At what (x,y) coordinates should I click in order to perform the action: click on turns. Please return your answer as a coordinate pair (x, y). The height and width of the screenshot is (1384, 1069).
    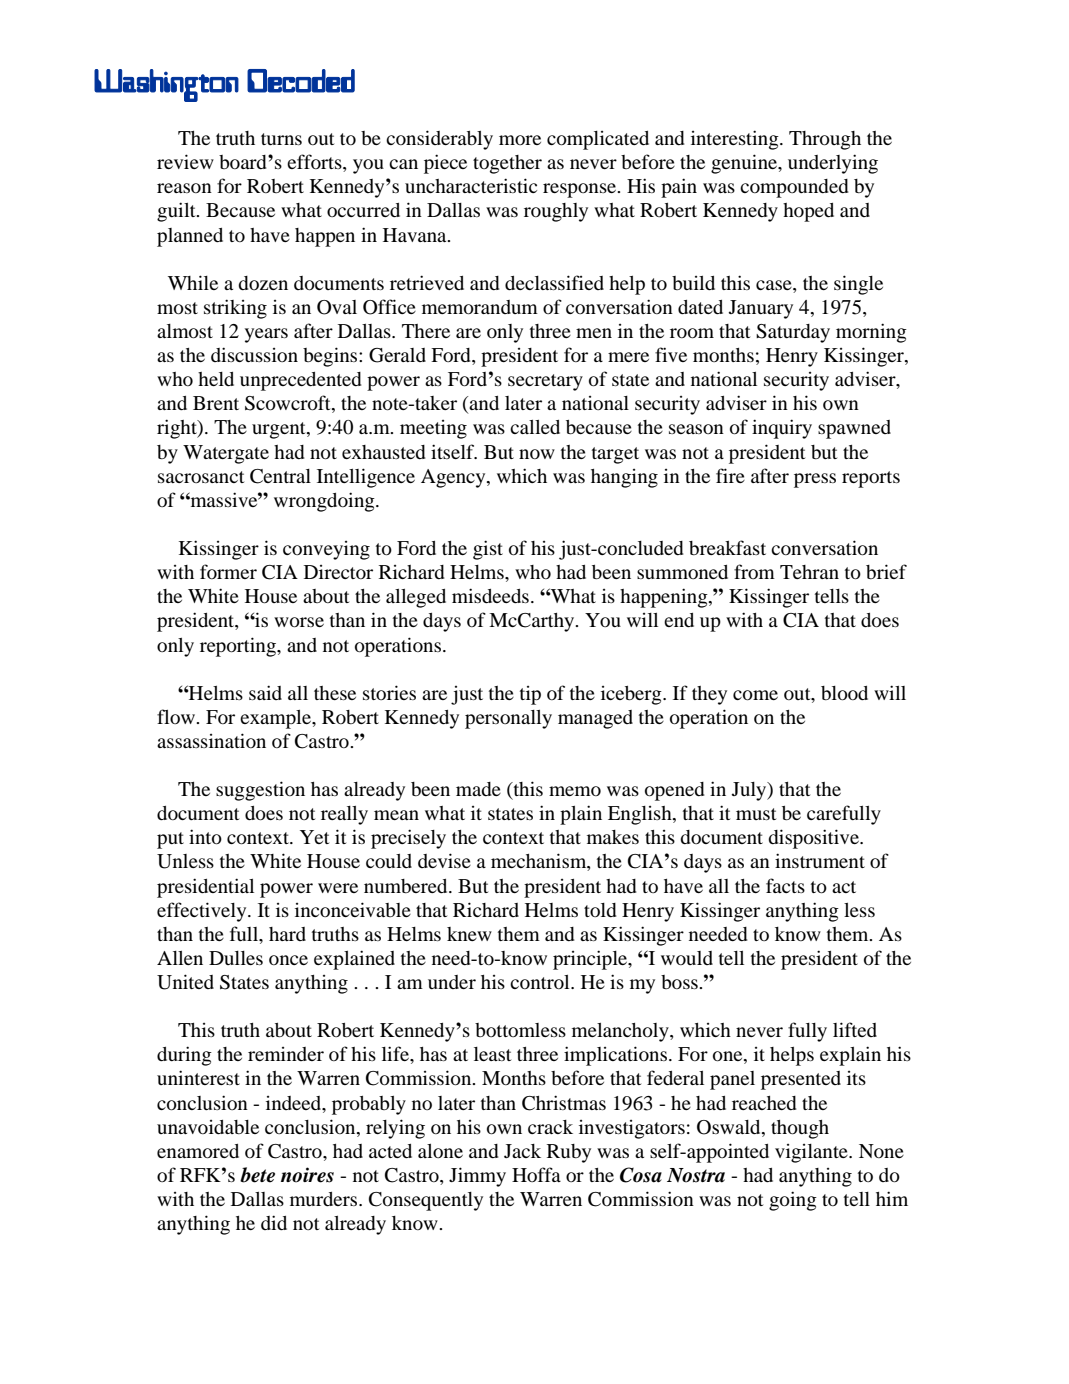
    Looking at the image, I should click on (281, 139).
